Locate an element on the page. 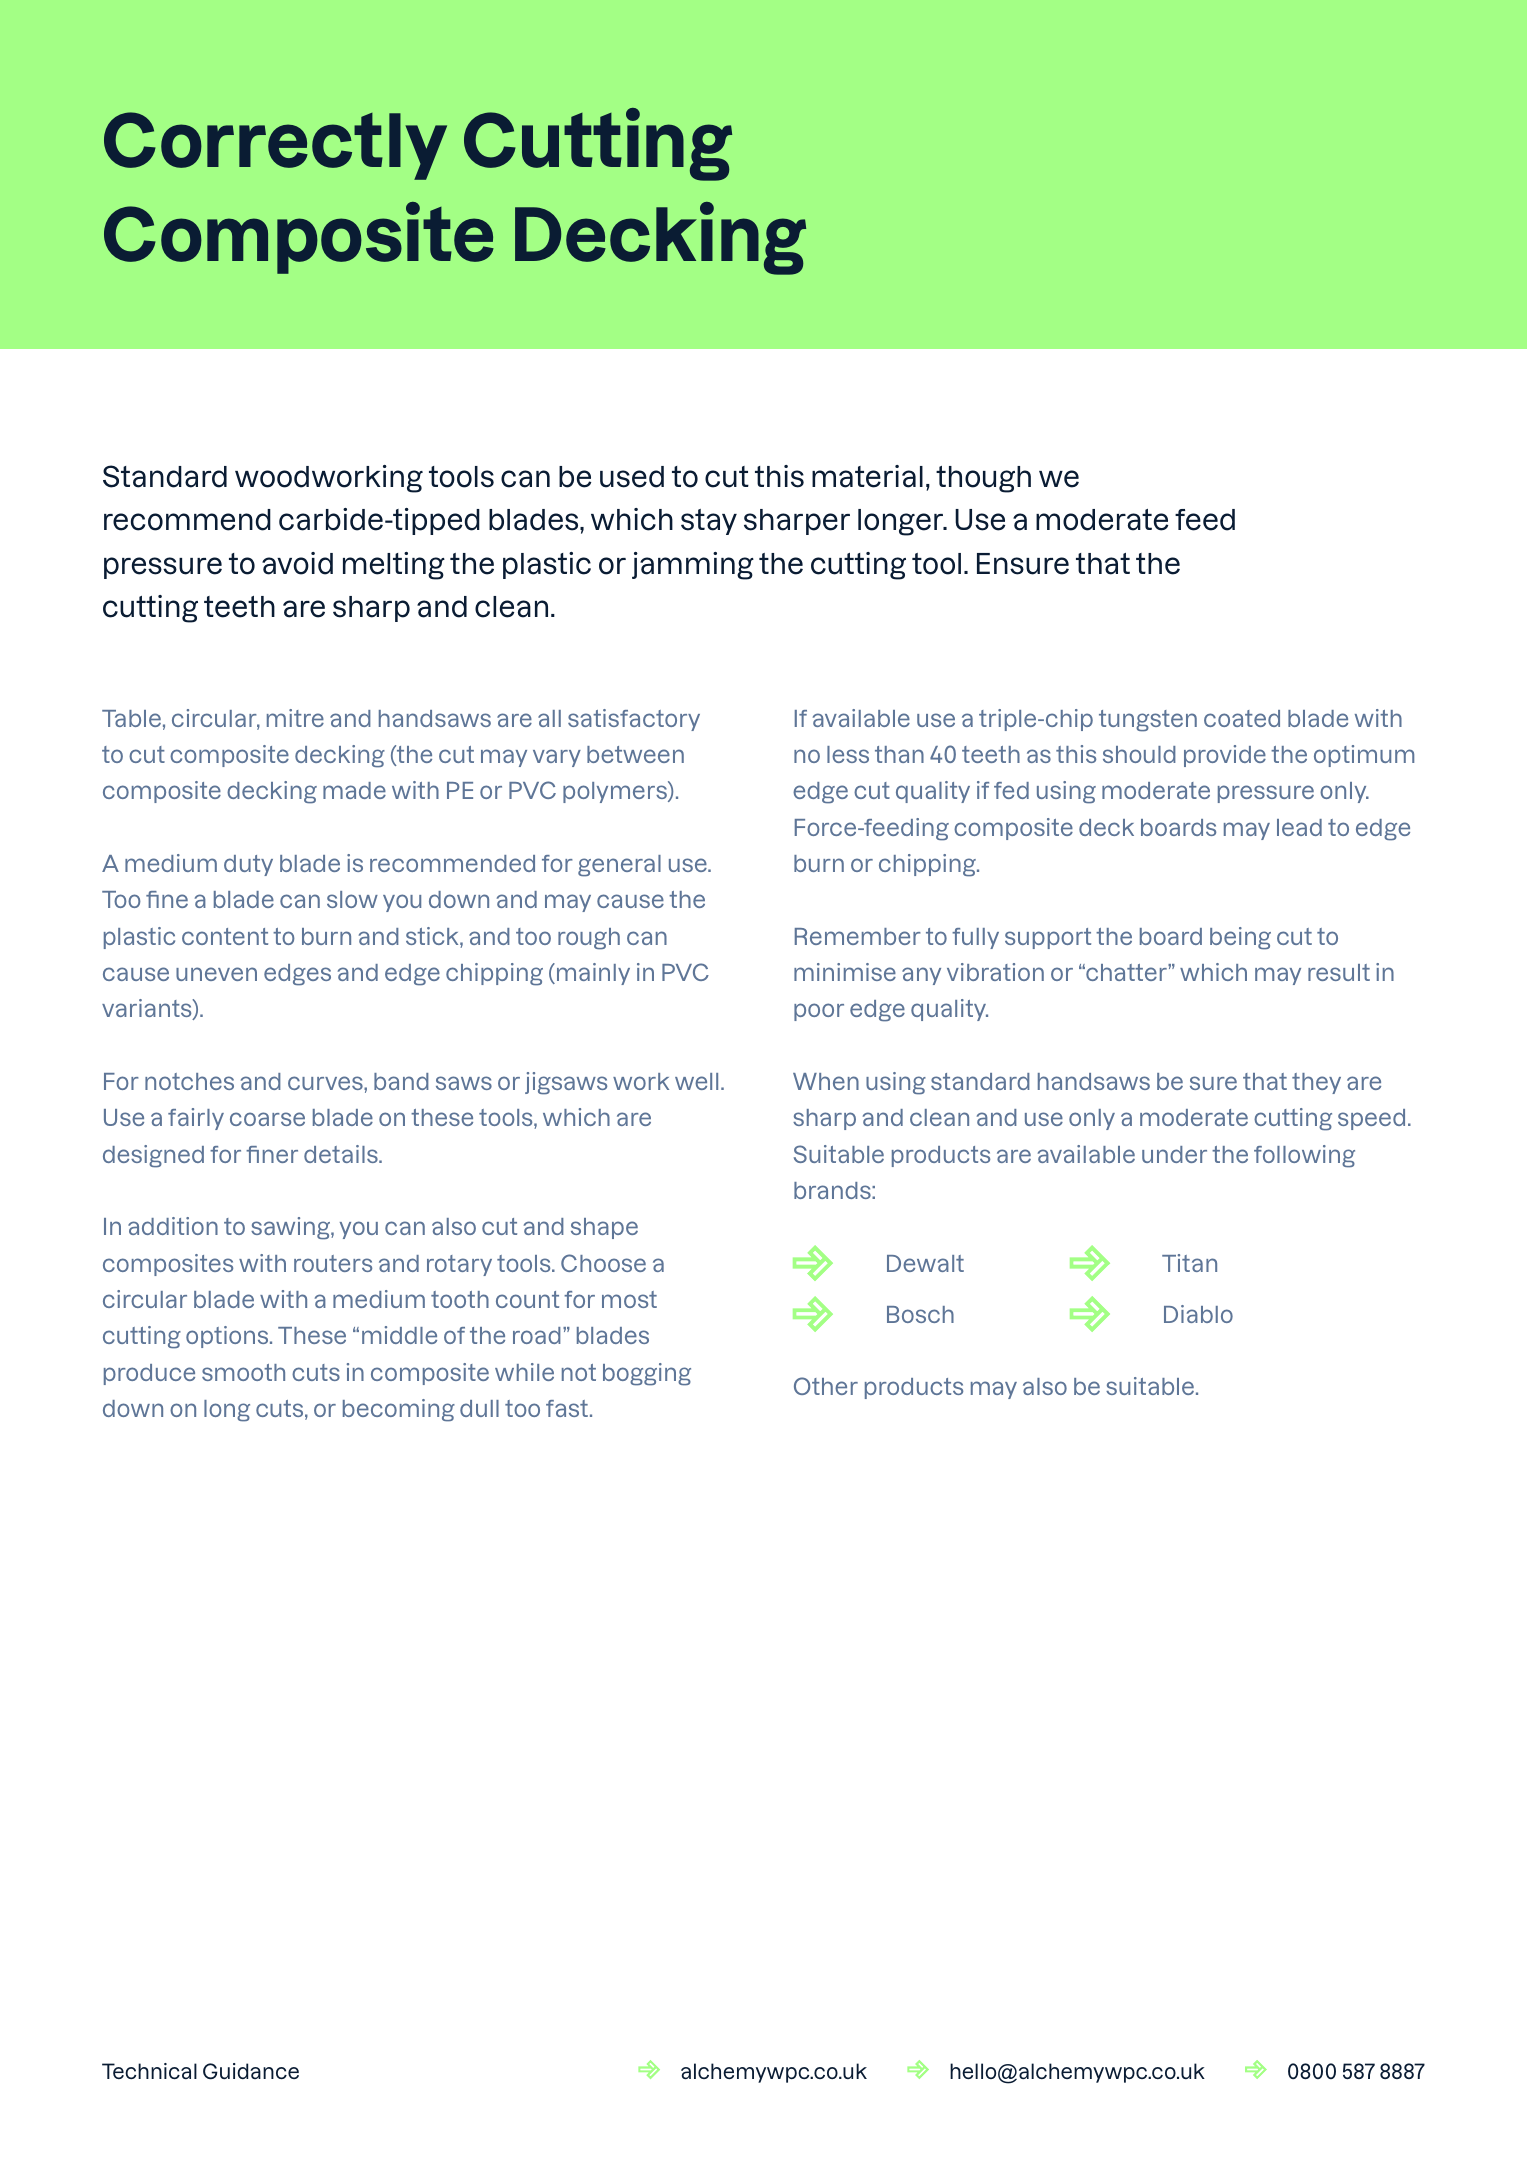 The height and width of the page is (2159, 1527). well is located at coordinates (696, 1081).
